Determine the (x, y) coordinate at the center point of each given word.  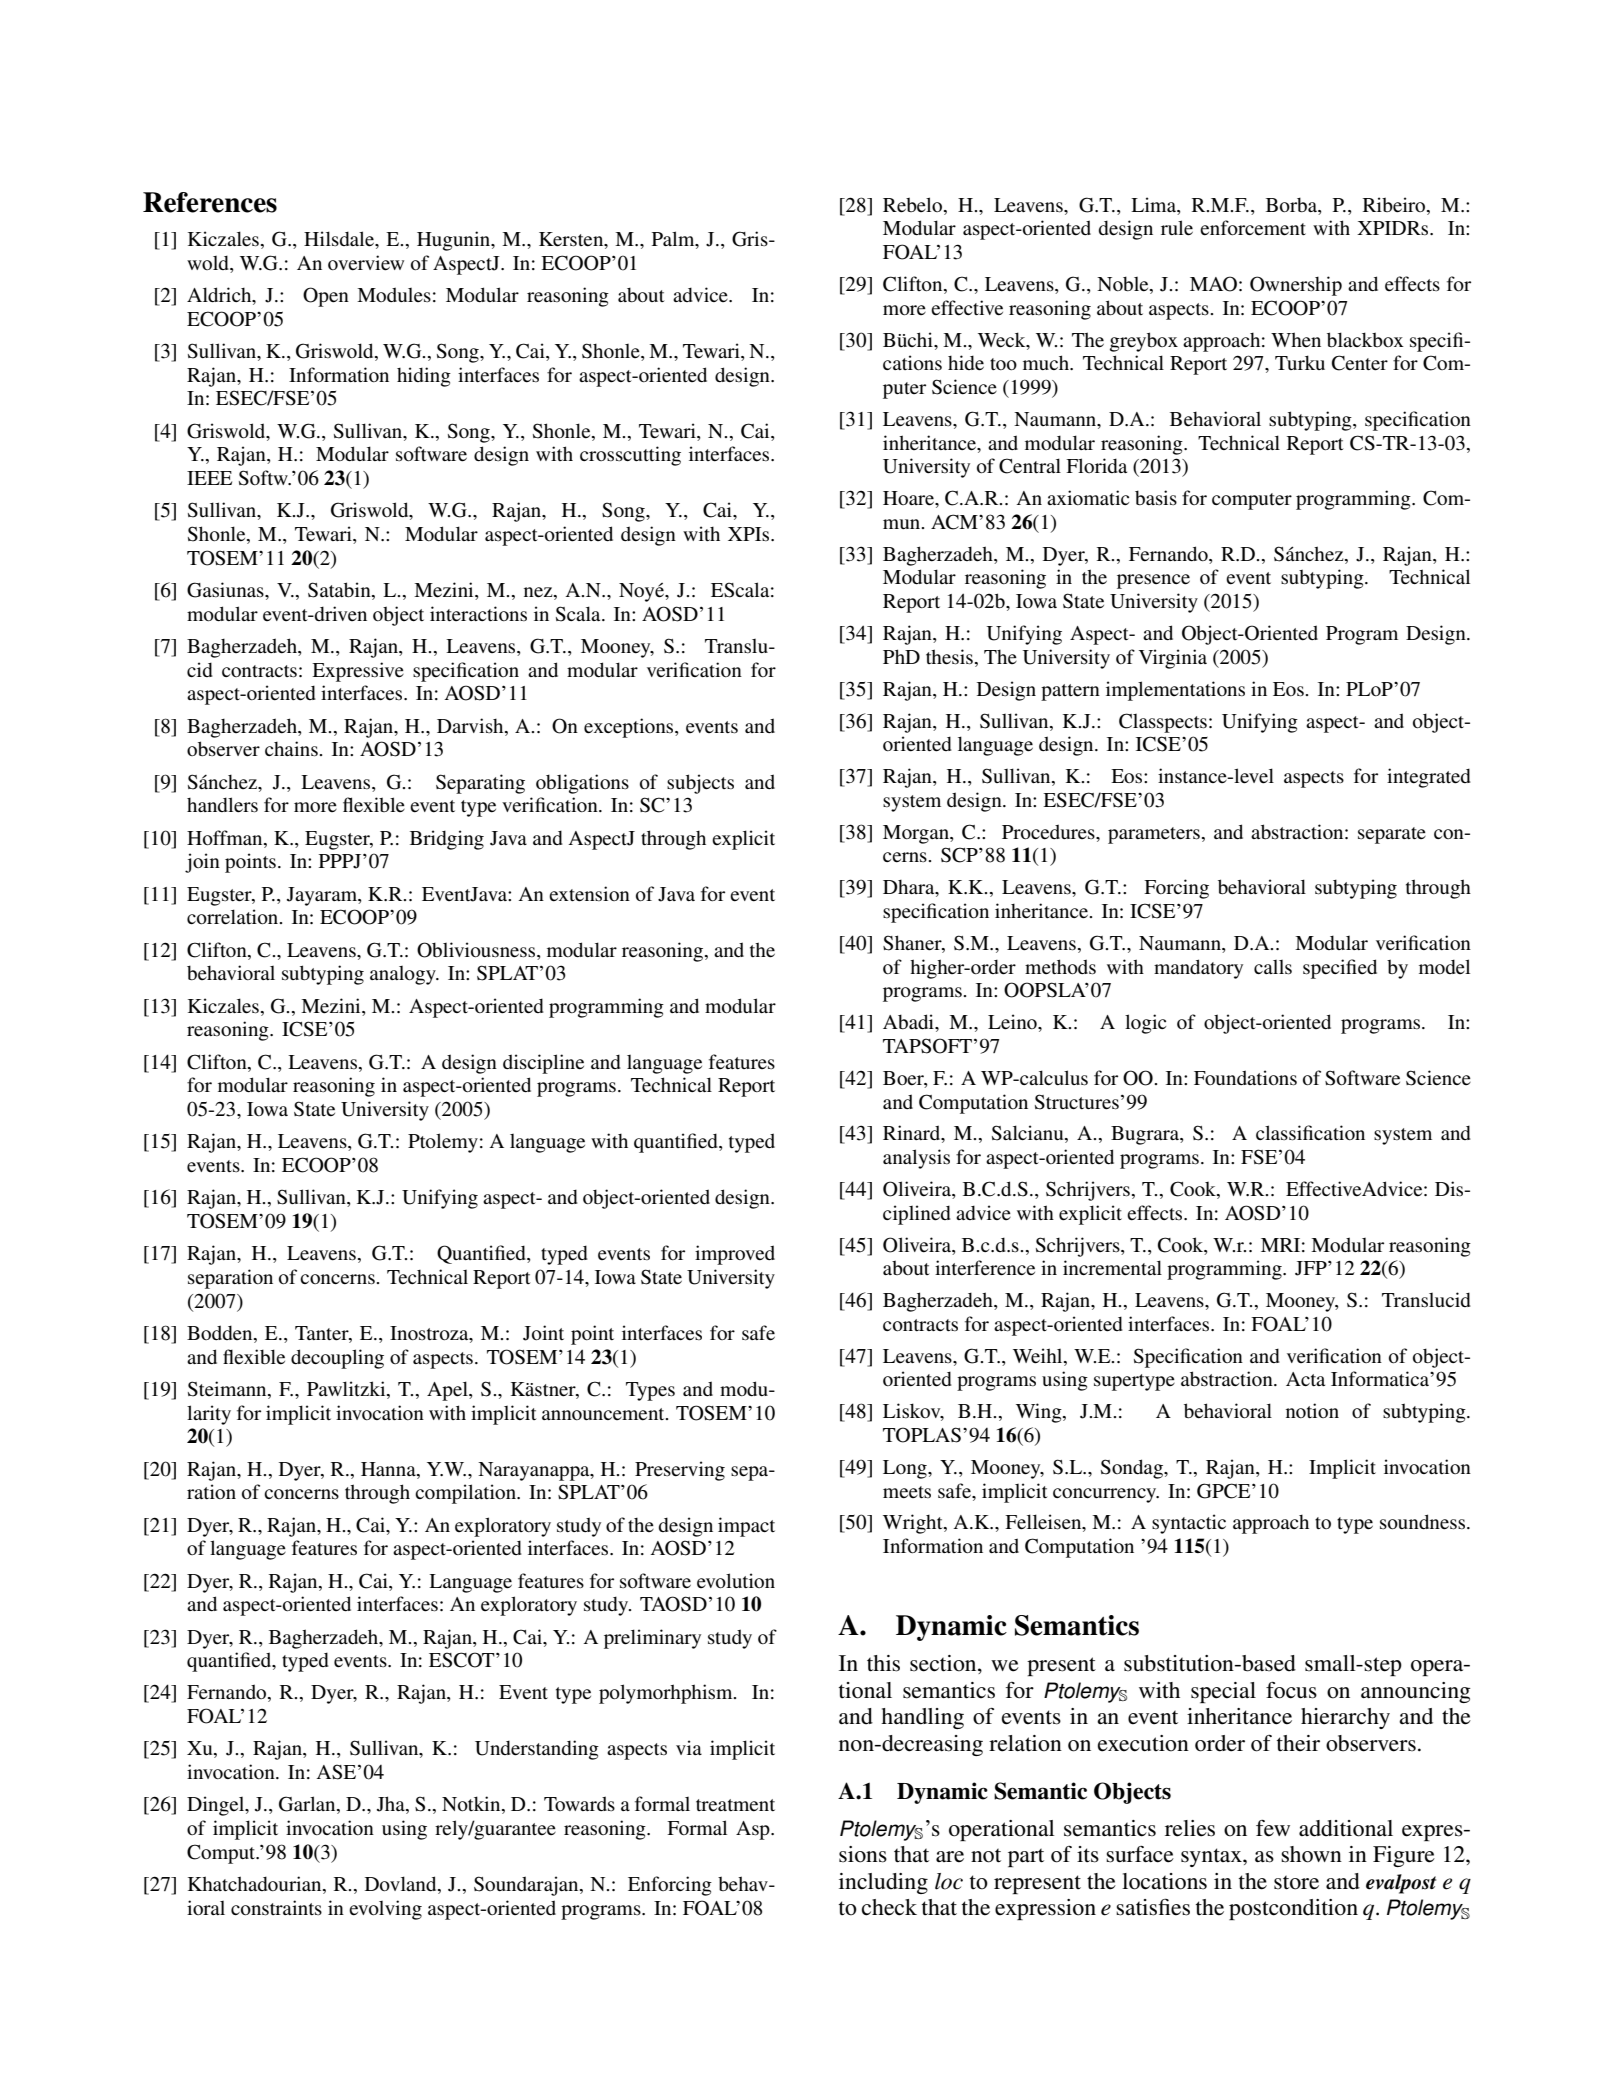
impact (746, 1527)
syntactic (1189, 1524)
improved (735, 1255)
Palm (674, 240)
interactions (478, 613)
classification (1310, 1133)
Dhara (910, 888)
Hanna (389, 1469)
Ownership (1296, 286)
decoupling (337, 1359)
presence (1153, 581)
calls (1273, 967)
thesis (949, 657)
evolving (385, 1910)
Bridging (447, 840)
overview (366, 263)
